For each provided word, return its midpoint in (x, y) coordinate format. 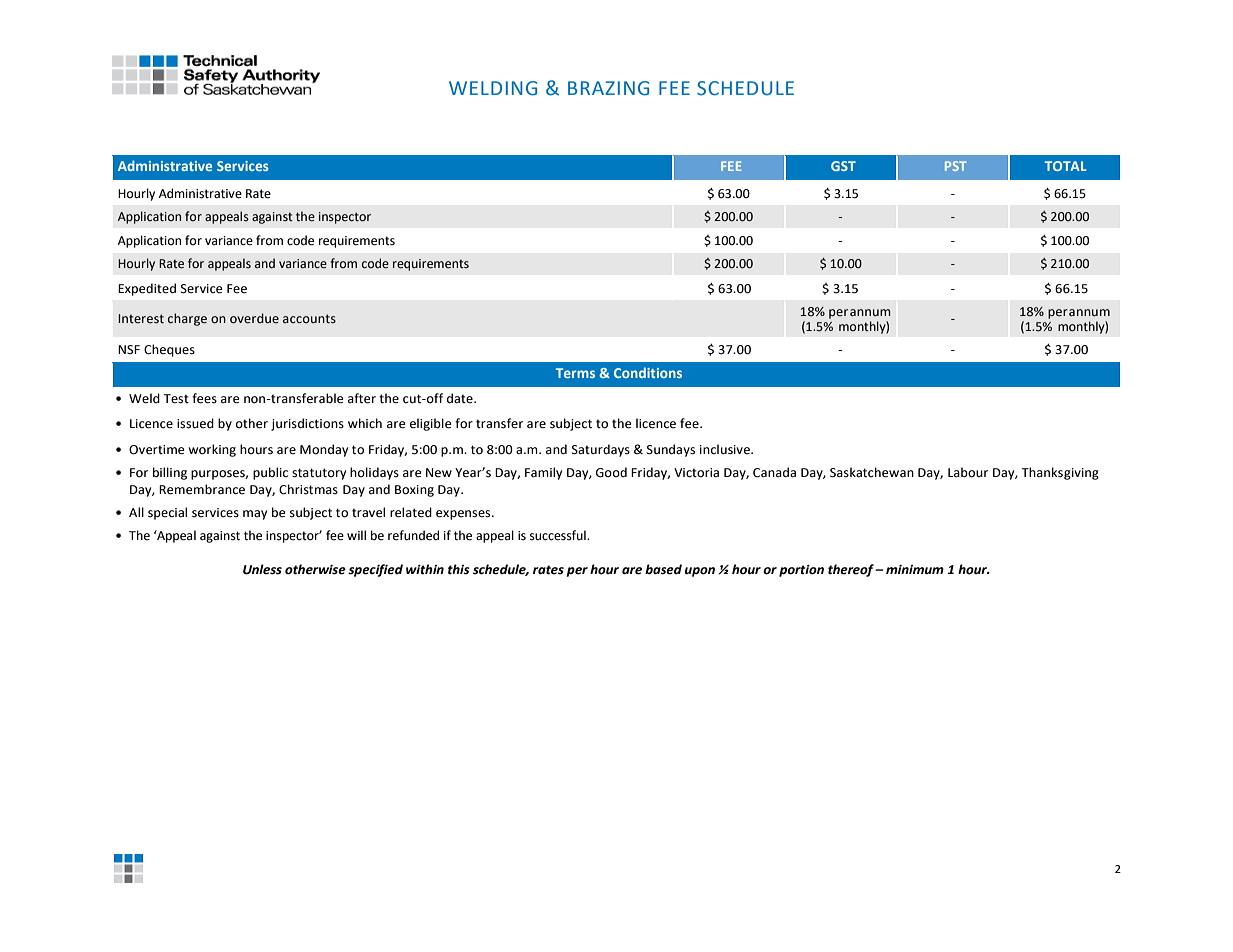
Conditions (648, 372)
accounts (309, 319)
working (212, 450)
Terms (575, 373)
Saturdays (601, 450)
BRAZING (608, 88)
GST (843, 166)
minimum (915, 569)
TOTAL (1066, 166)
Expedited (147, 289)
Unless (262, 569)
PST (956, 166)
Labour (968, 472)
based (663, 569)
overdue (254, 318)
